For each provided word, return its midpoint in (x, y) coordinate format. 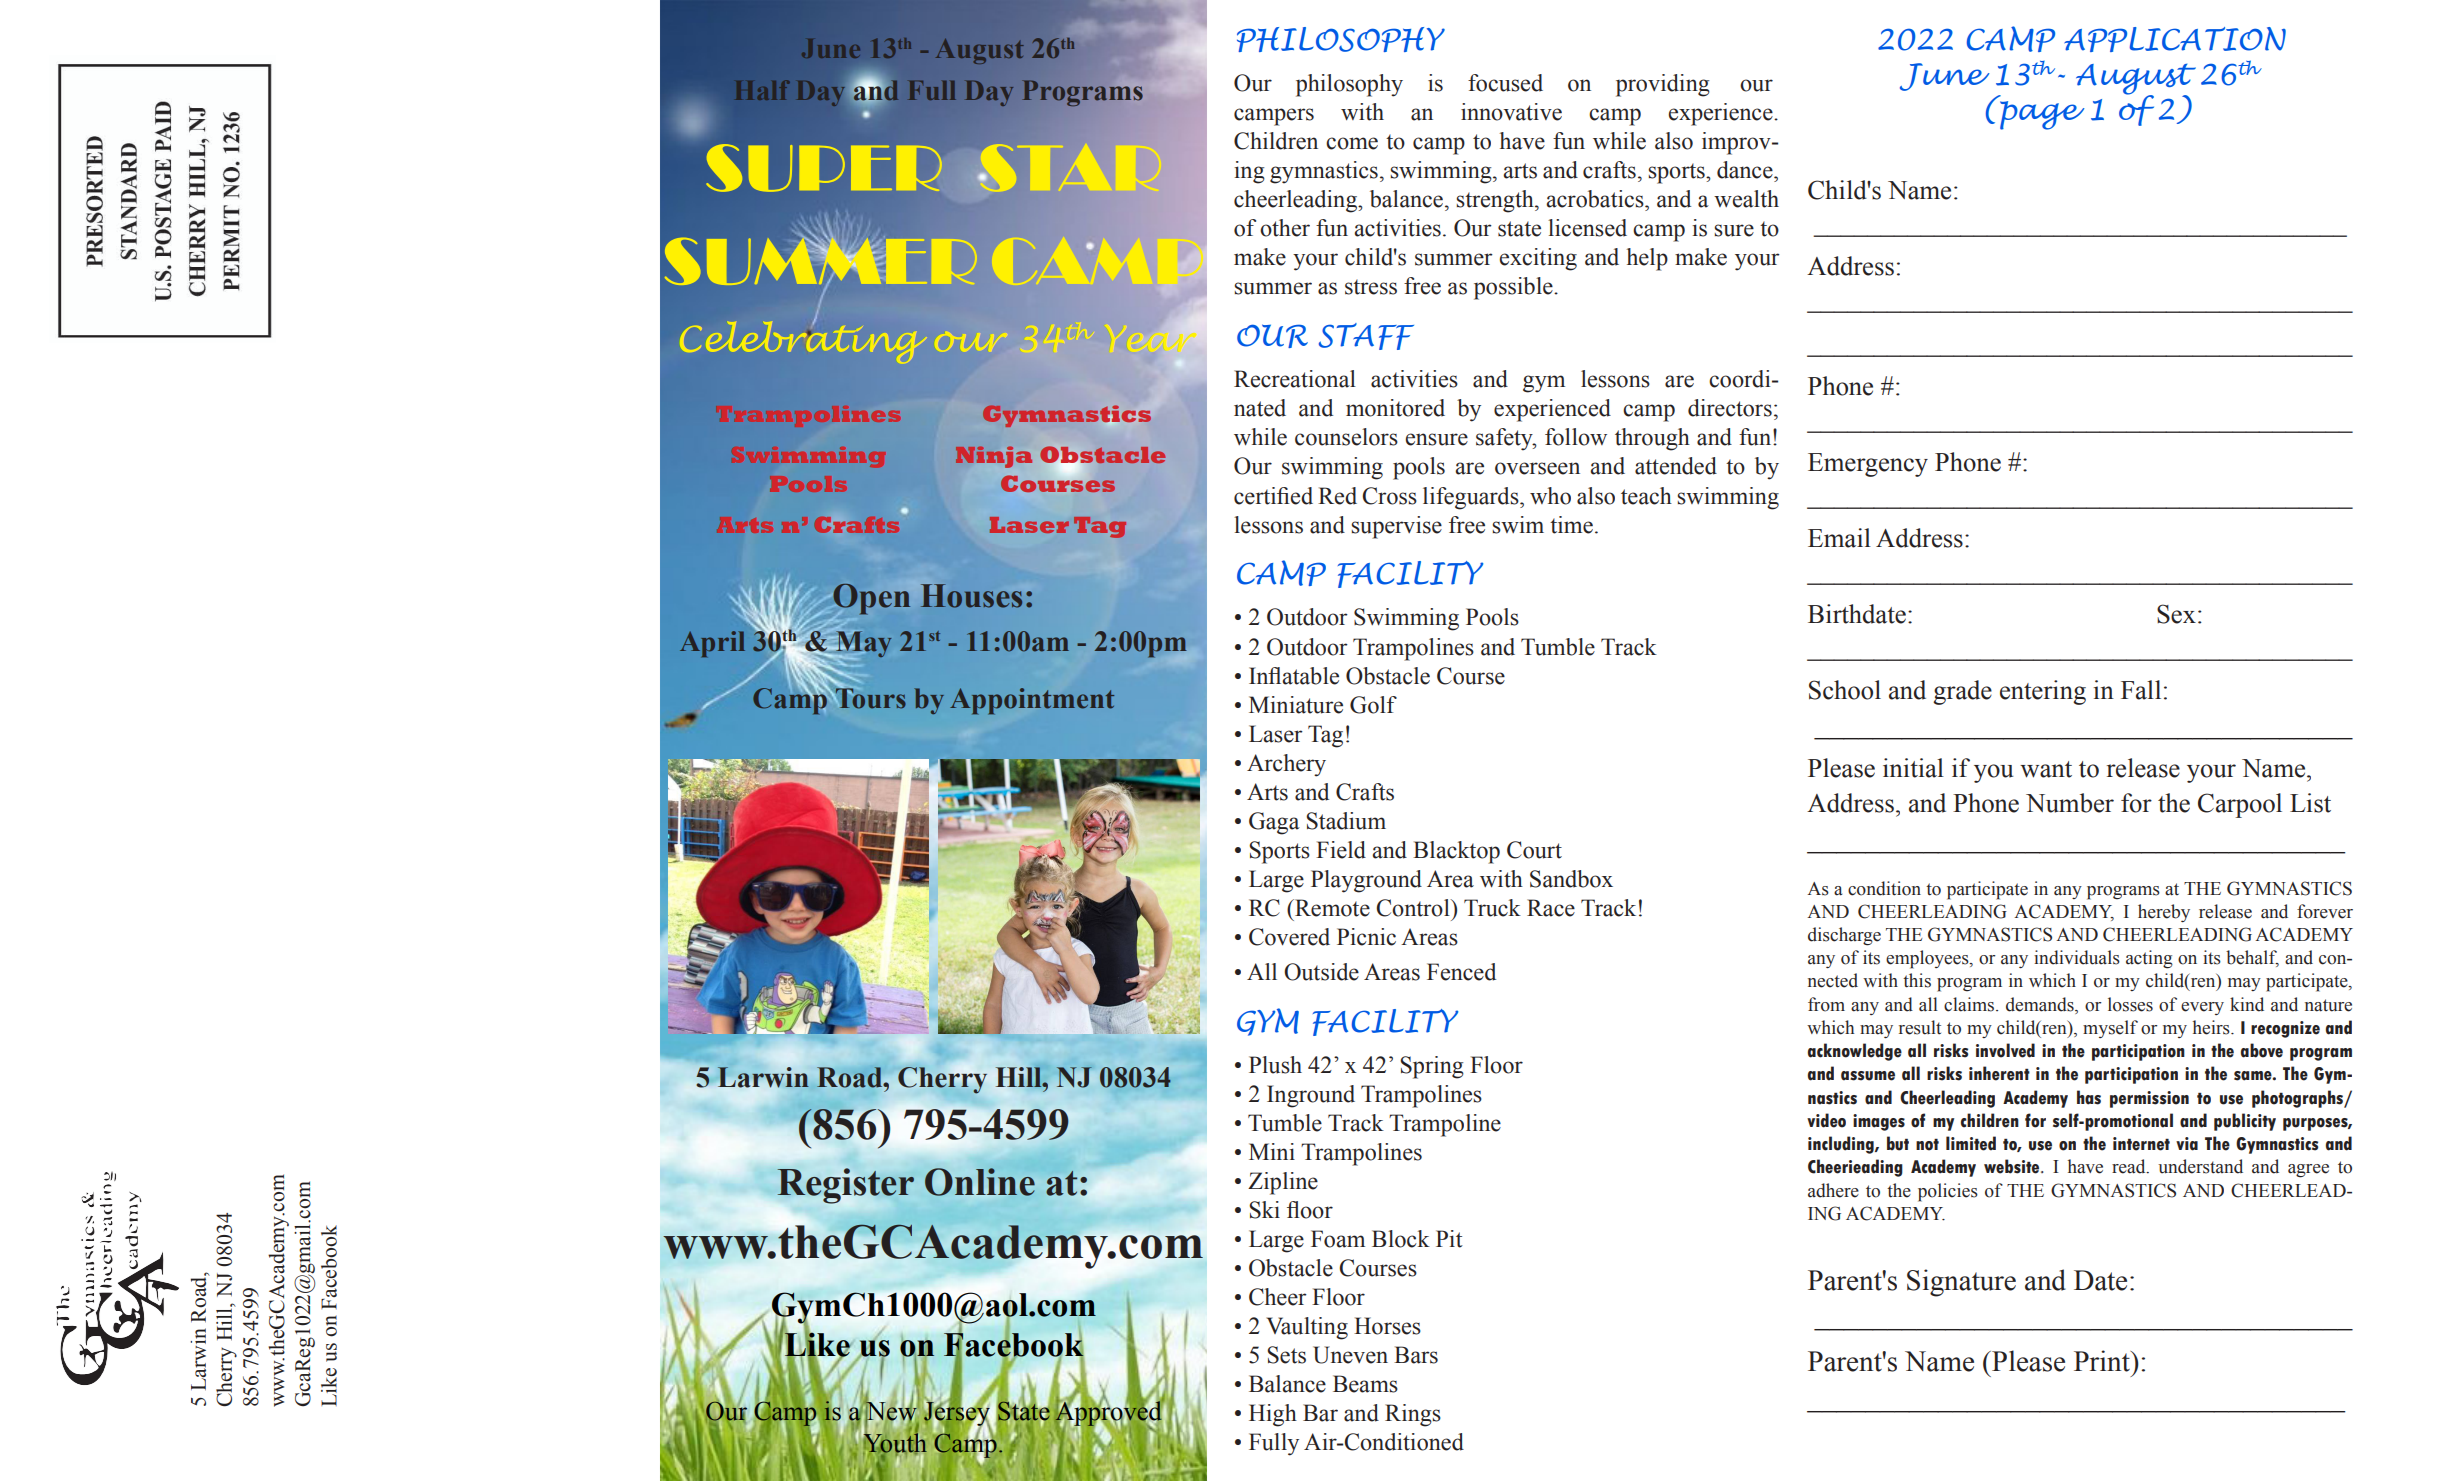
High (1273, 1415)
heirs (2212, 1027)
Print (2103, 1361)
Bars (1416, 1355)
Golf (1373, 705)
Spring (1432, 1067)
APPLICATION (2175, 39)
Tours (870, 697)
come (1352, 143)
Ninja (994, 457)
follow (1576, 437)
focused (1505, 83)
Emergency (1868, 465)
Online (980, 1182)
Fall (2141, 690)
